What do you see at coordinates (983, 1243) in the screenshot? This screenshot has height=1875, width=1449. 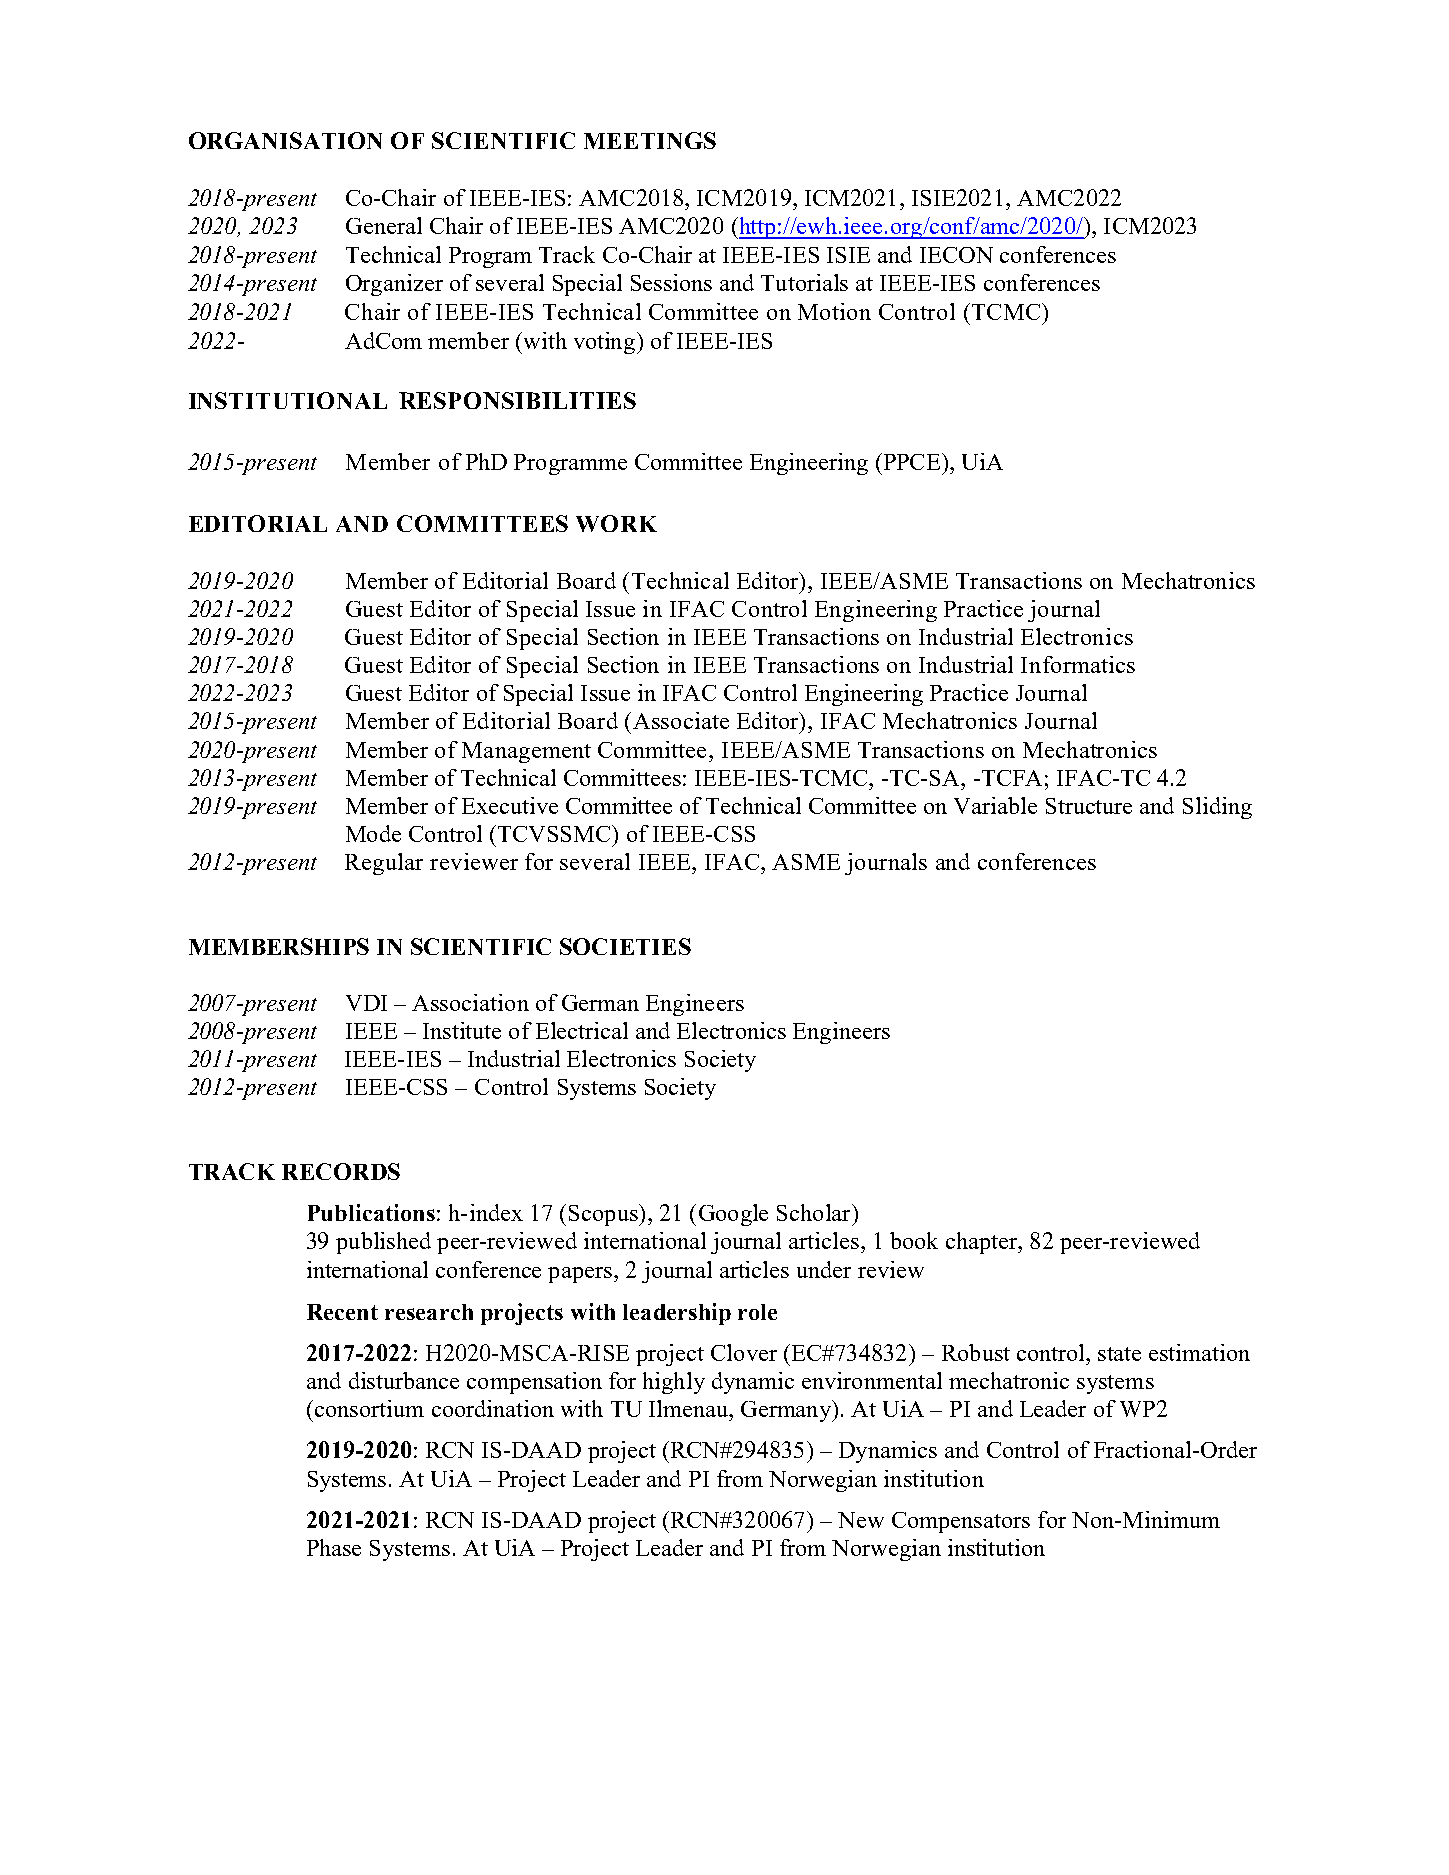 I see `chapter` at bounding box center [983, 1243].
